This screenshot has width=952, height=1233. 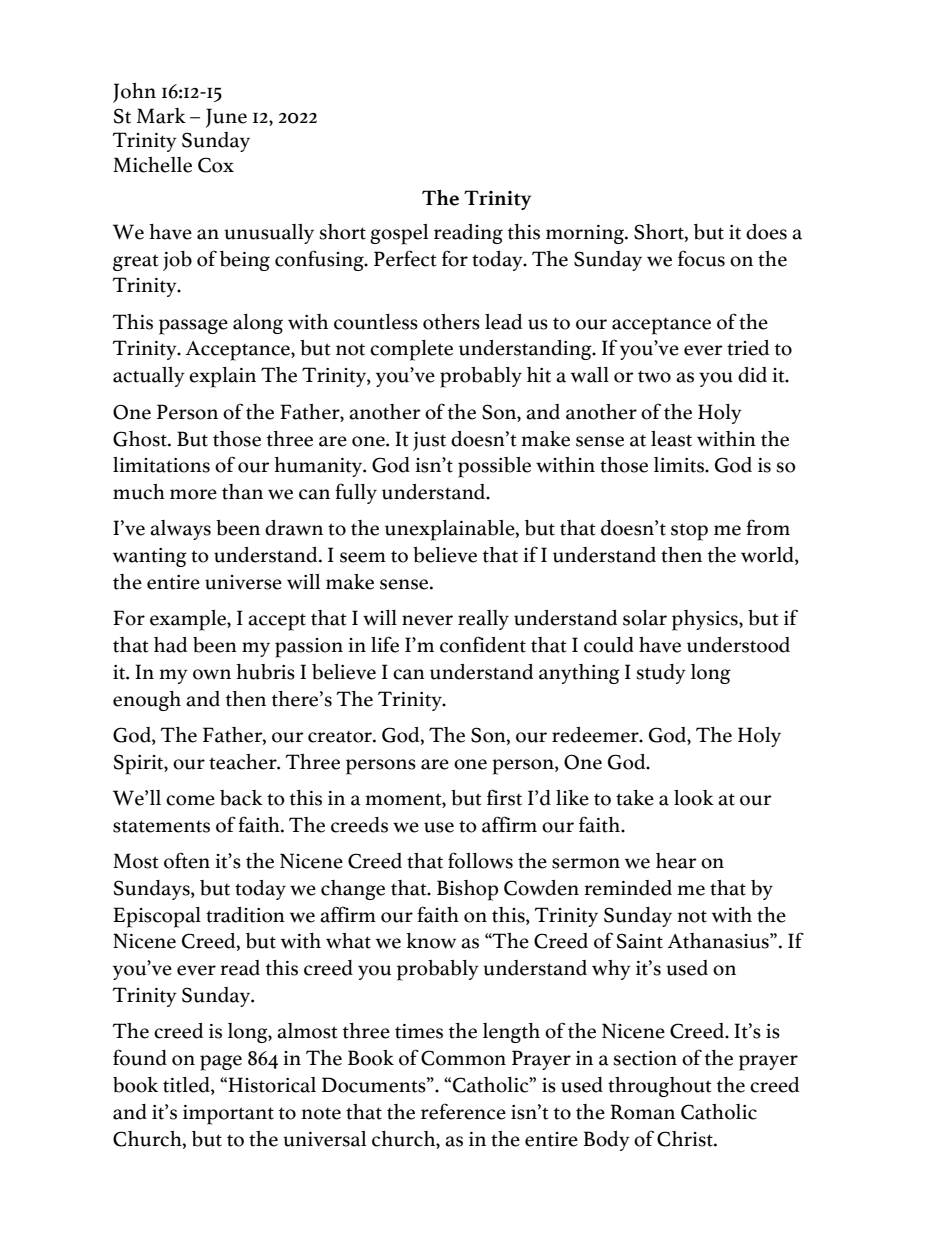 I want to click on physics, so click(x=706, y=620).
